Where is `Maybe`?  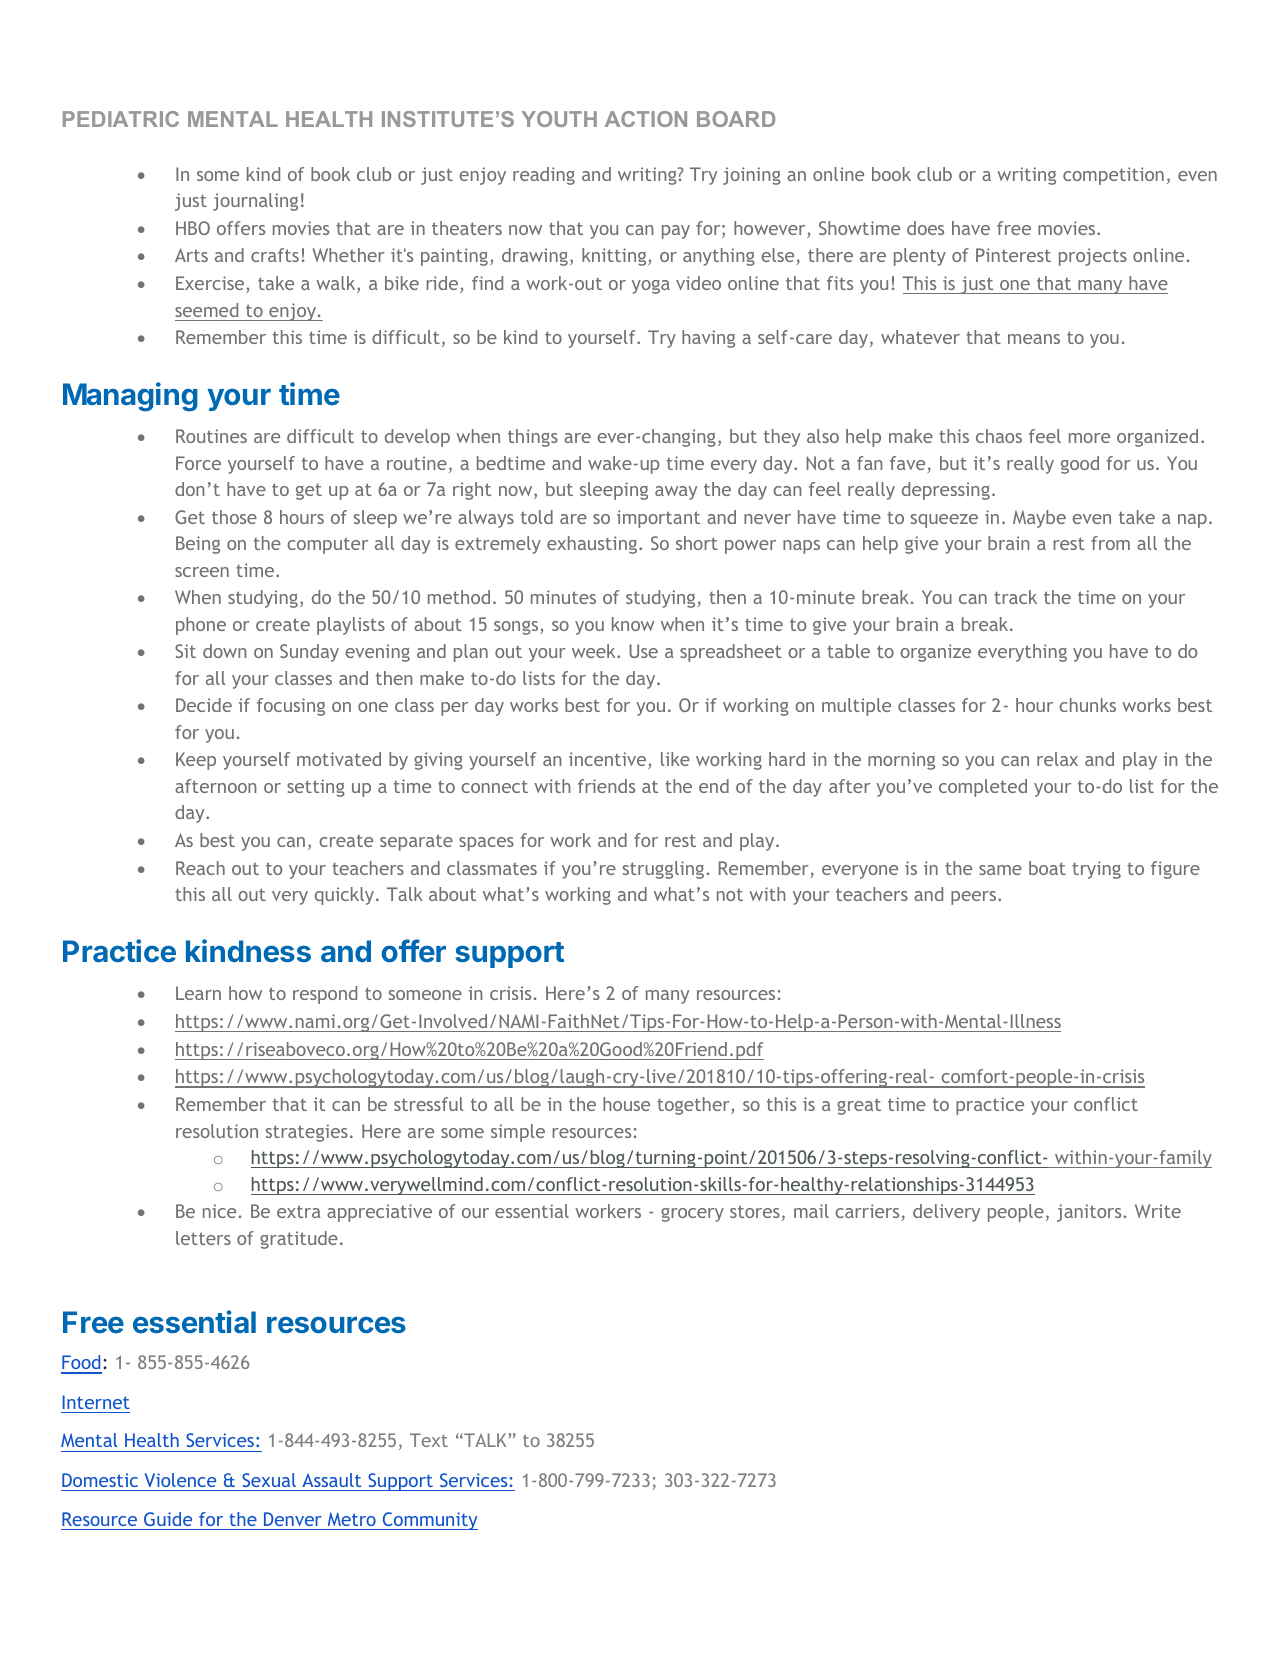
Maybe is located at coordinates (1039, 519).
